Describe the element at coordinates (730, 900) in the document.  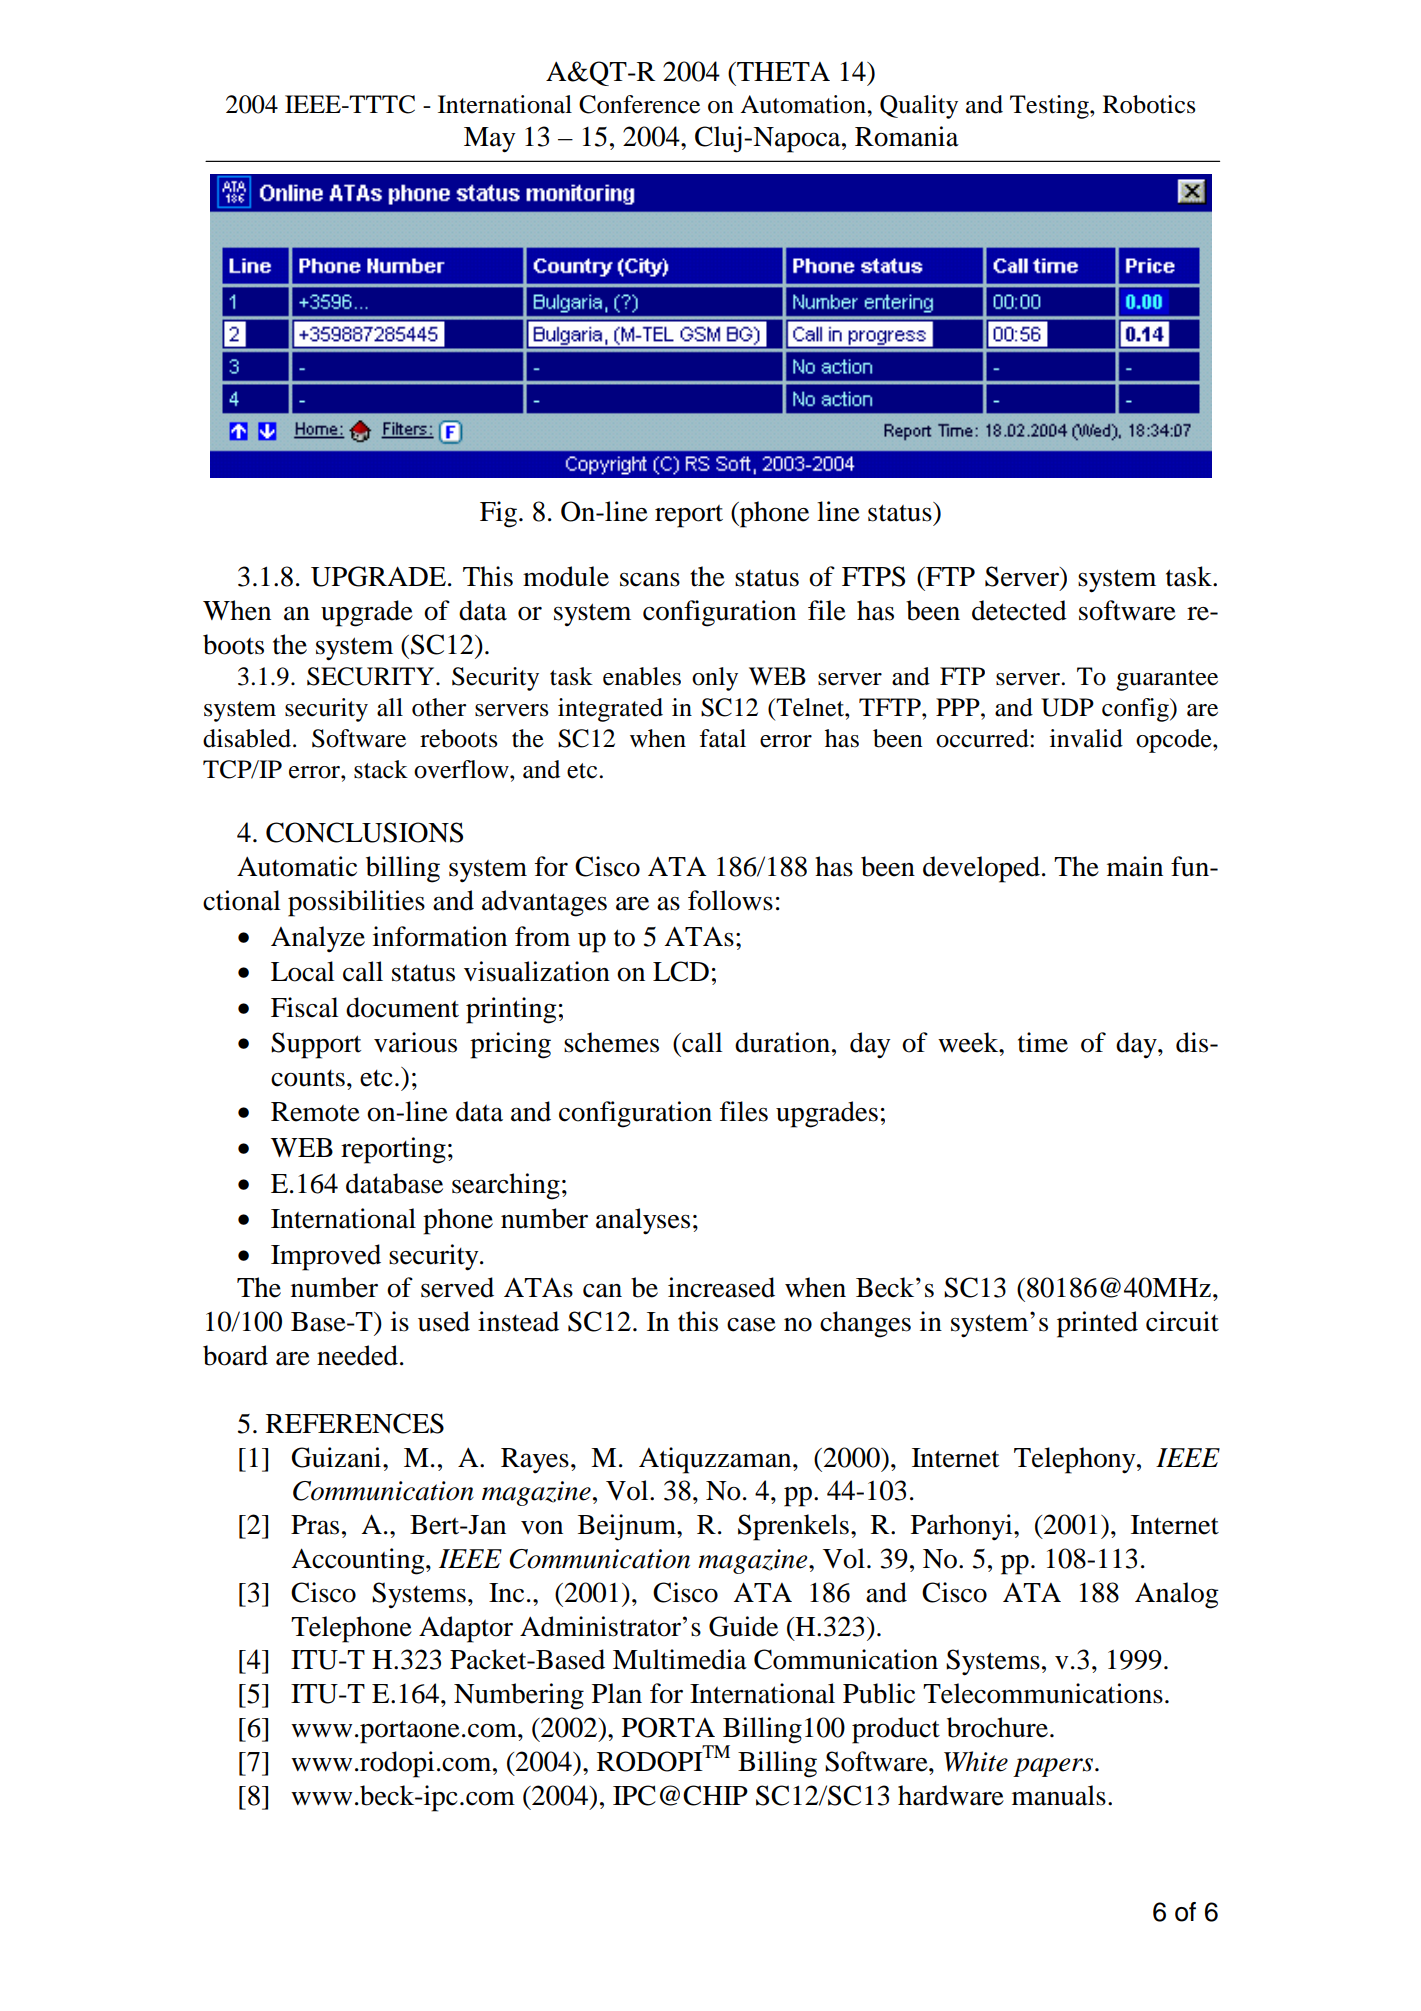
I see `follows` at that location.
